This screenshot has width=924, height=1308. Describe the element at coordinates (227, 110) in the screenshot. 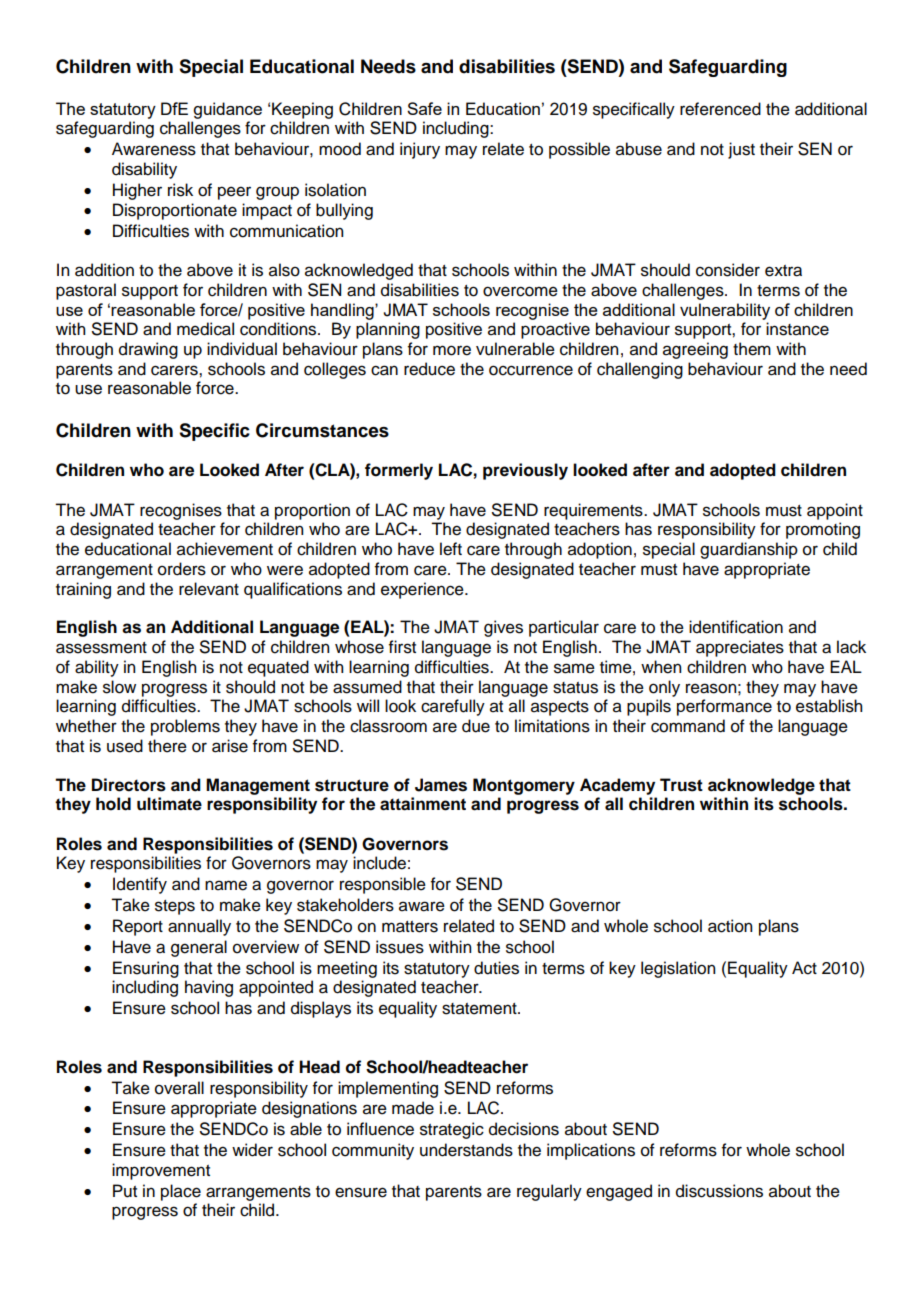

I see `guidance` at that location.
